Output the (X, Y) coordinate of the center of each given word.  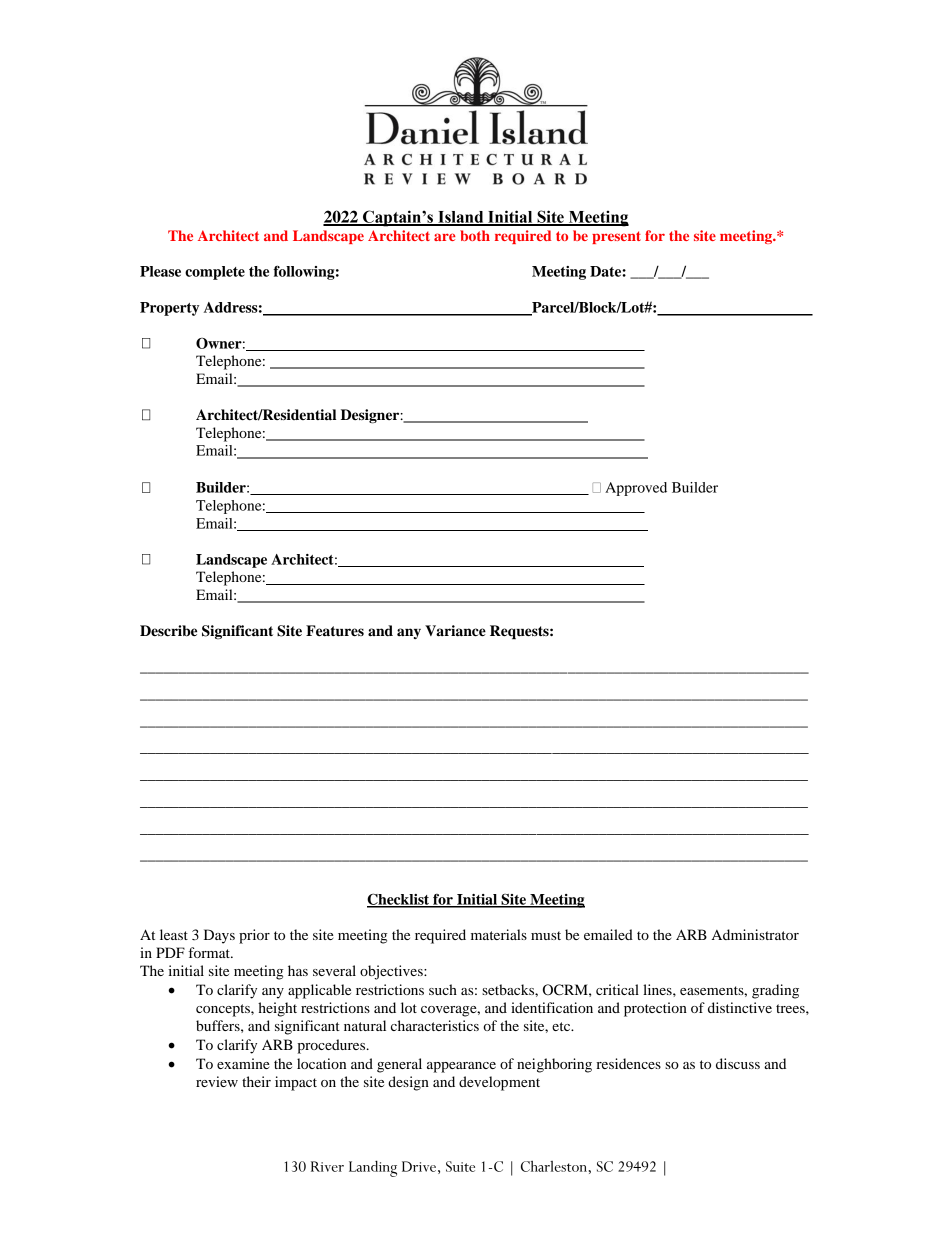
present (616, 237)
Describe (168, 631)
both (475, 235)
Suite (460, 1166)
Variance (455, 631)
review (217, 1081)
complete (215, 273)
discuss (738, 1063)
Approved (636, 489)
